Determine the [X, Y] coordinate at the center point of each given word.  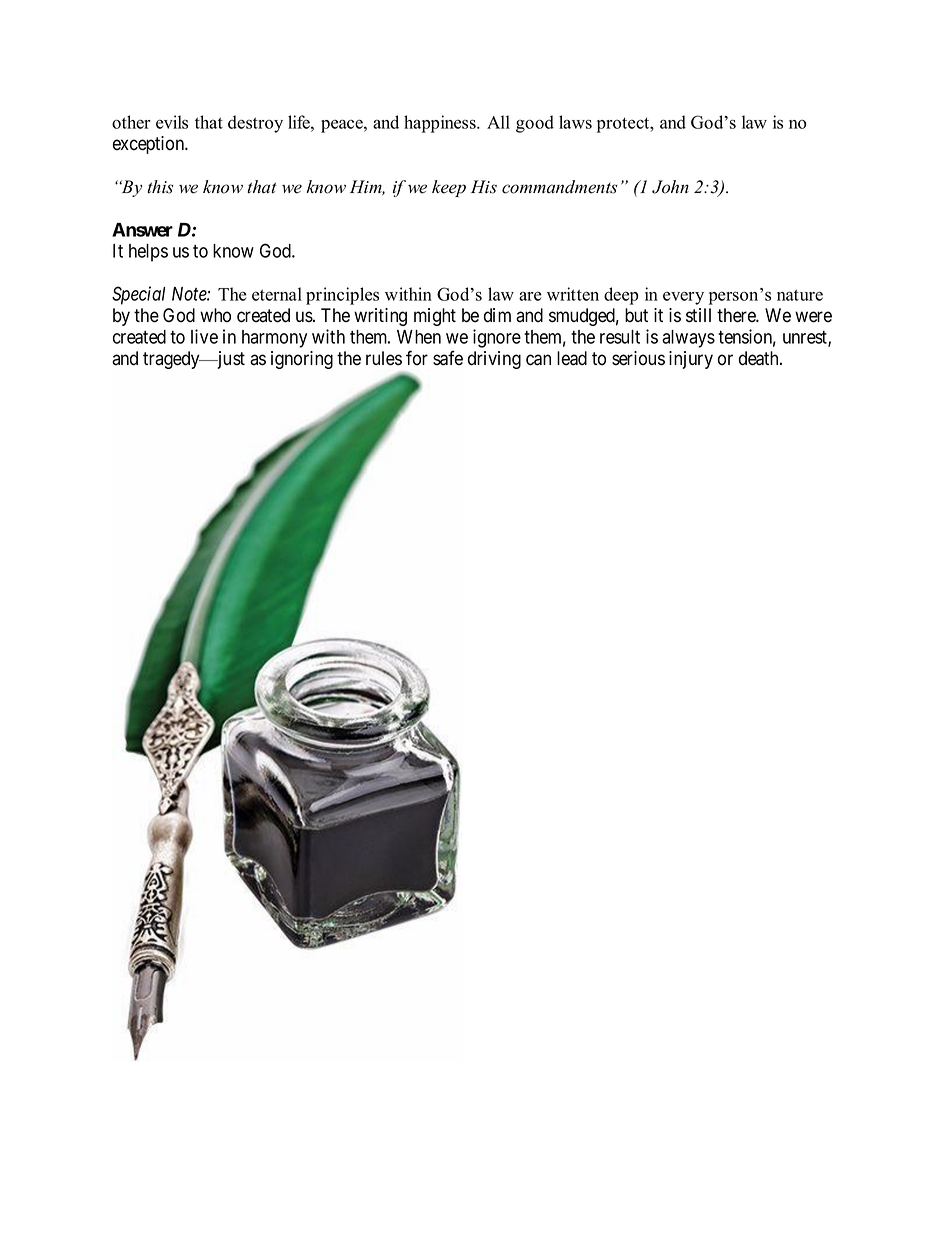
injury [691, 360]
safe [448, 358]
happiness [441, 124]
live [204, 336]
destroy [255, 124]
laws [575, 122]
